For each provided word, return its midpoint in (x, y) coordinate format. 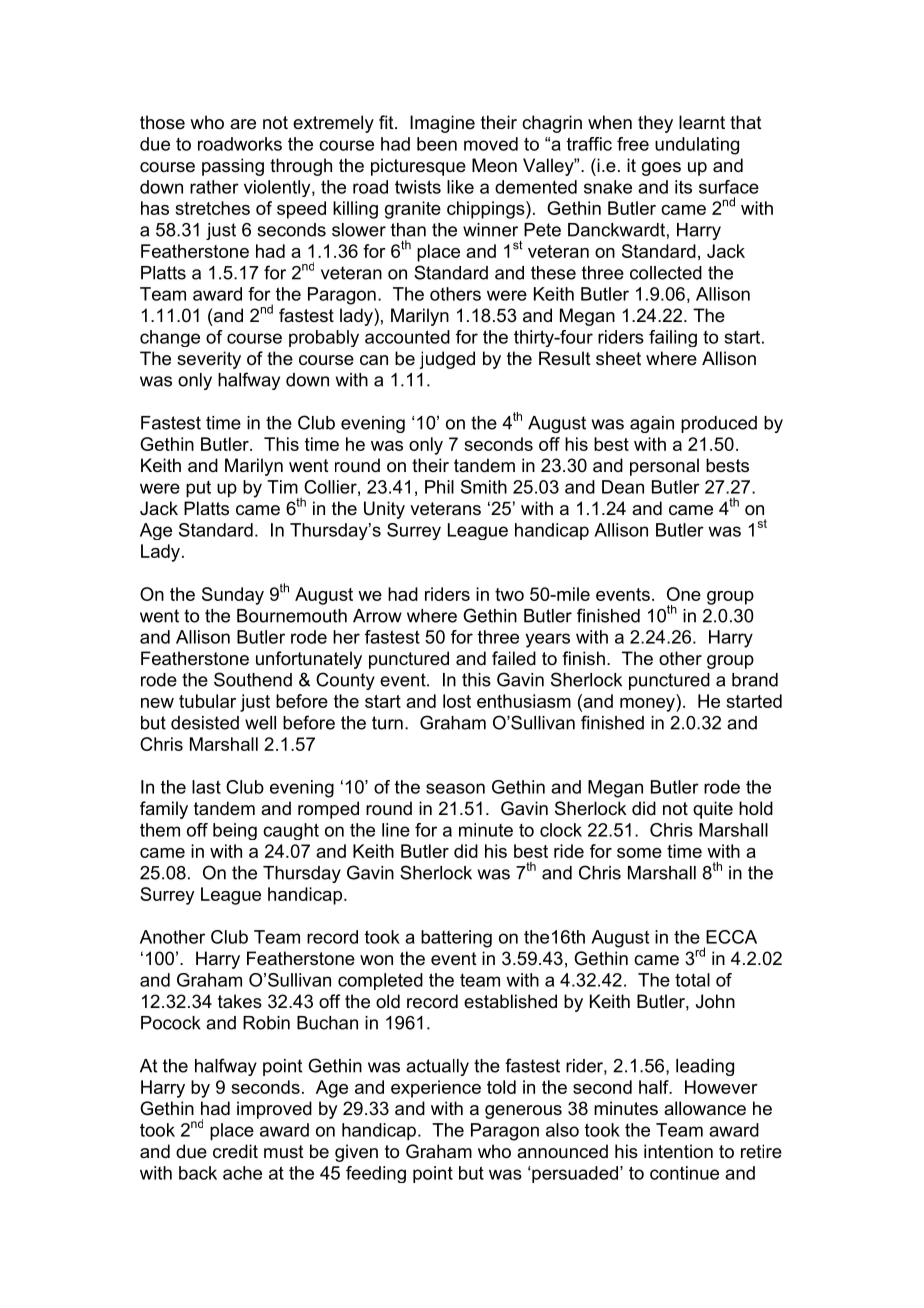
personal (664, 467)
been (437, 144)
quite (713, 810)
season (455, 788)
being (235, 831)
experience (436, 1089)
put (198, 489)
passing (233, 167)
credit (235, 1151)
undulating (697, 146)
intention (678, 1151)
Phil (439, 487)
